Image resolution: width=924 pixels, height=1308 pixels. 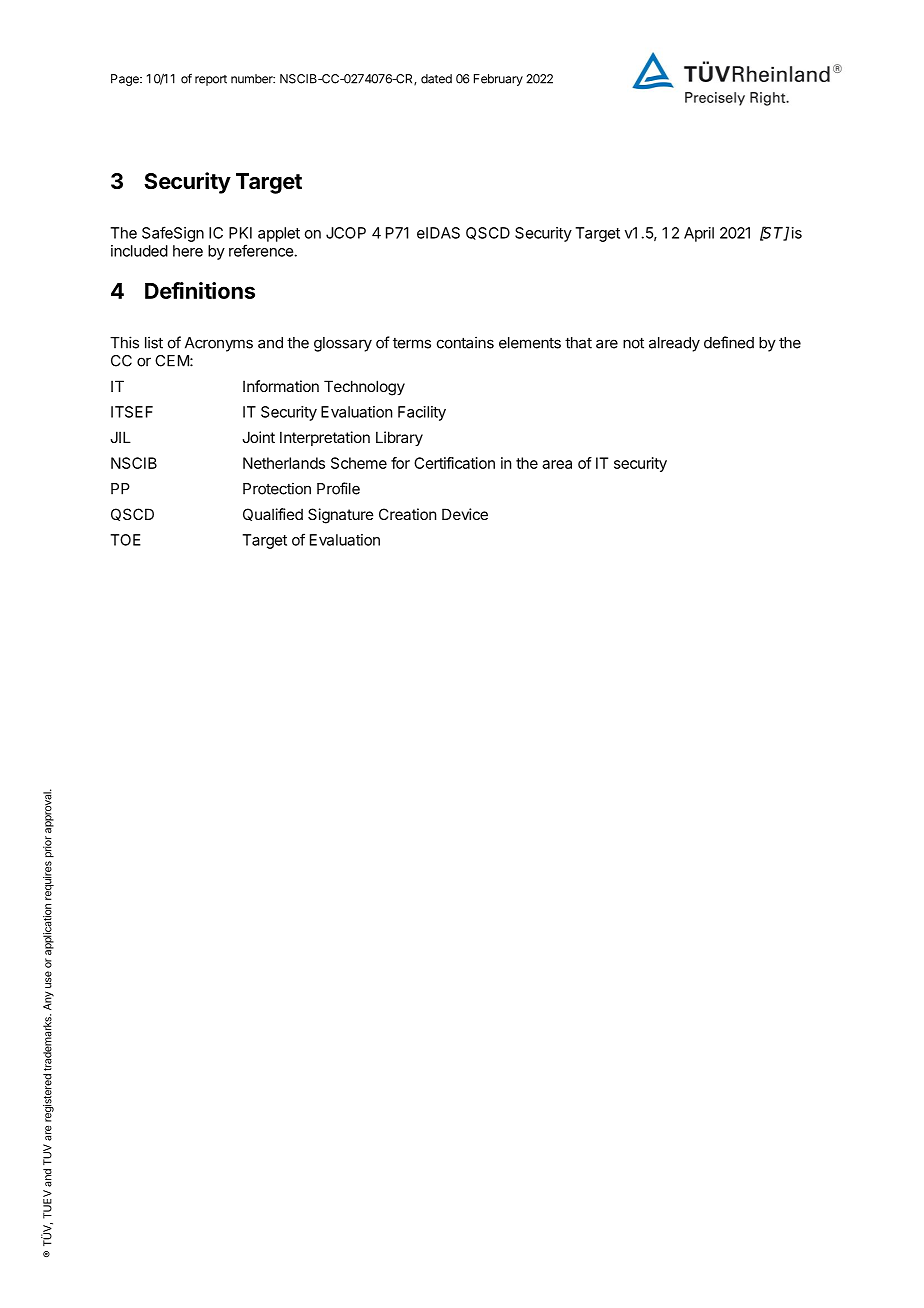 What do you see at coordinates (125, 540) in the page?
I see `TOE` at bounding box center [125, 540].
